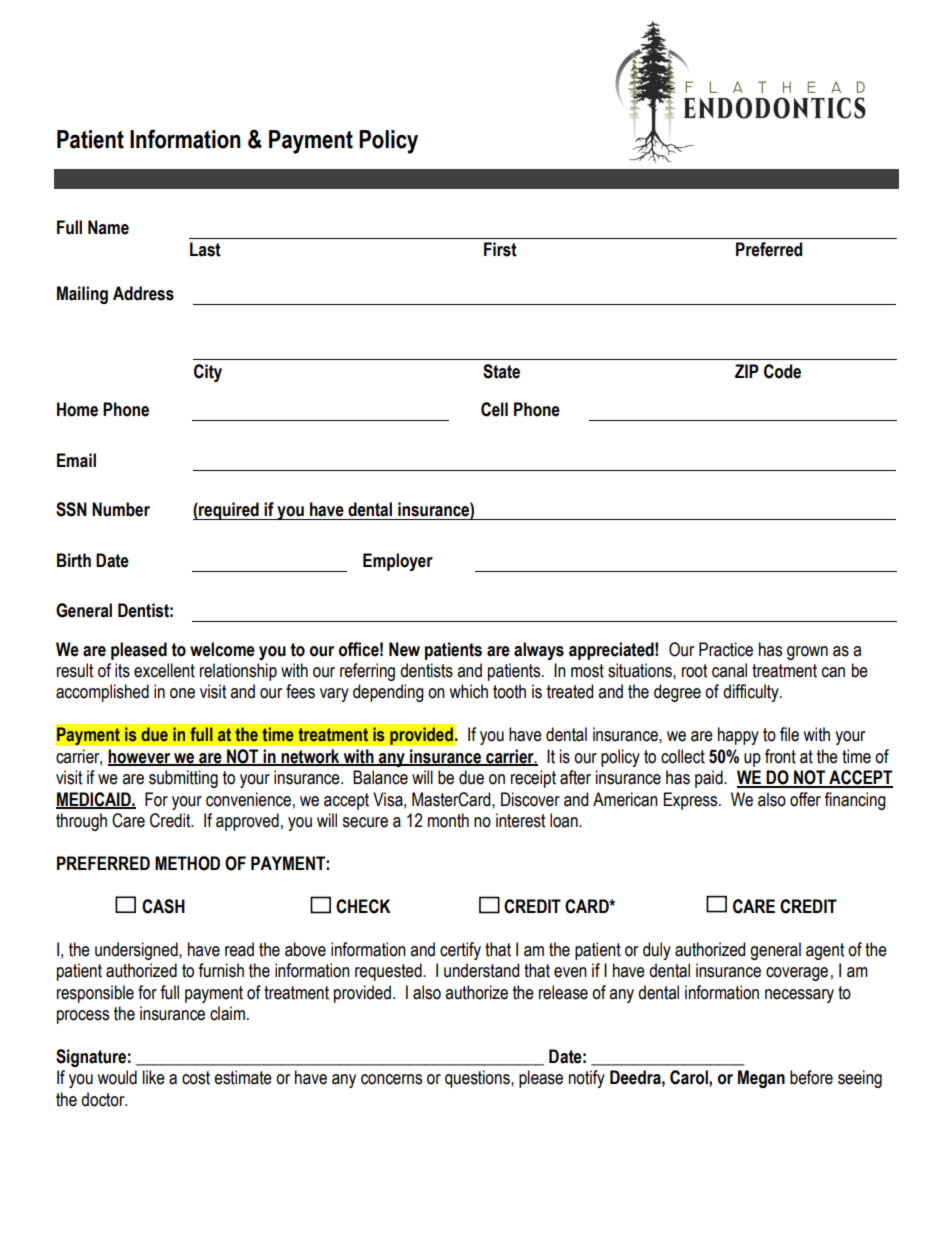 This document has height=1233, width=952. What do you see at coordinates (121, 509) in the document?
I see `Number` at bounding box center [121, 509].
